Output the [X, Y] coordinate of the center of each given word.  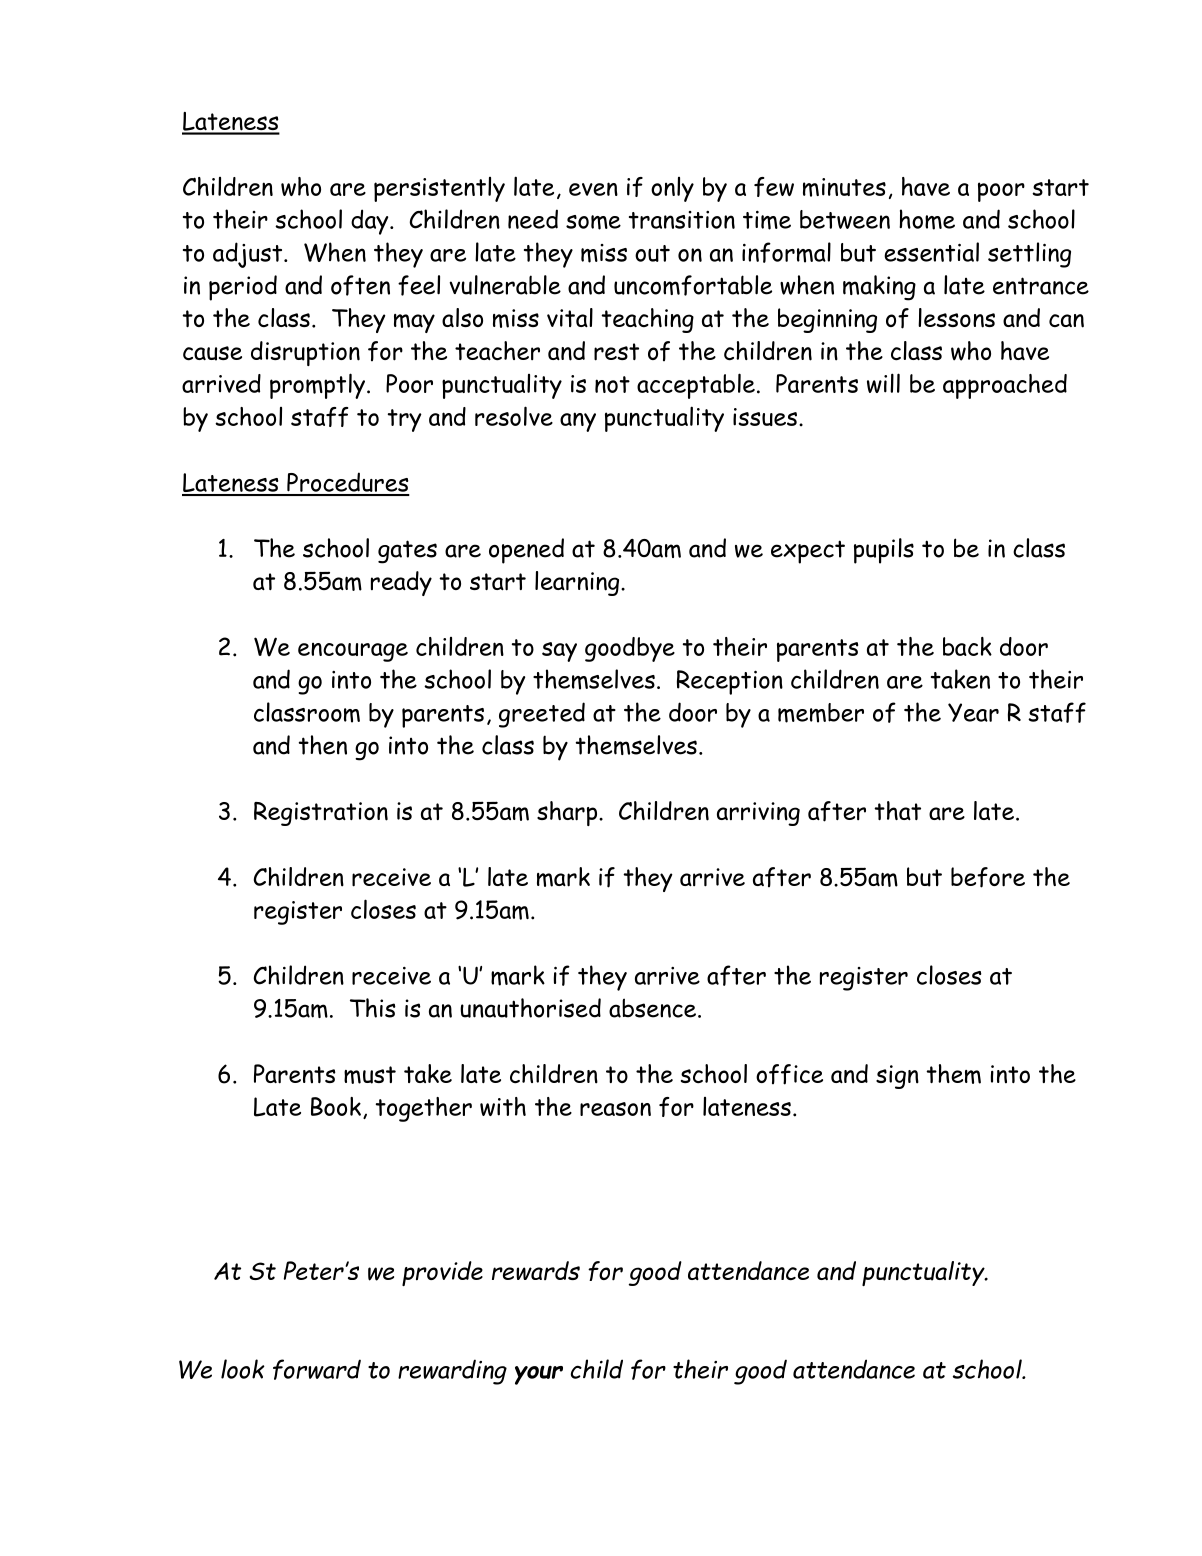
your [539, 1375]
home [927, 219]
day [371, 222]
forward [317, 1369]
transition [682, 220]
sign [897, 1077]
